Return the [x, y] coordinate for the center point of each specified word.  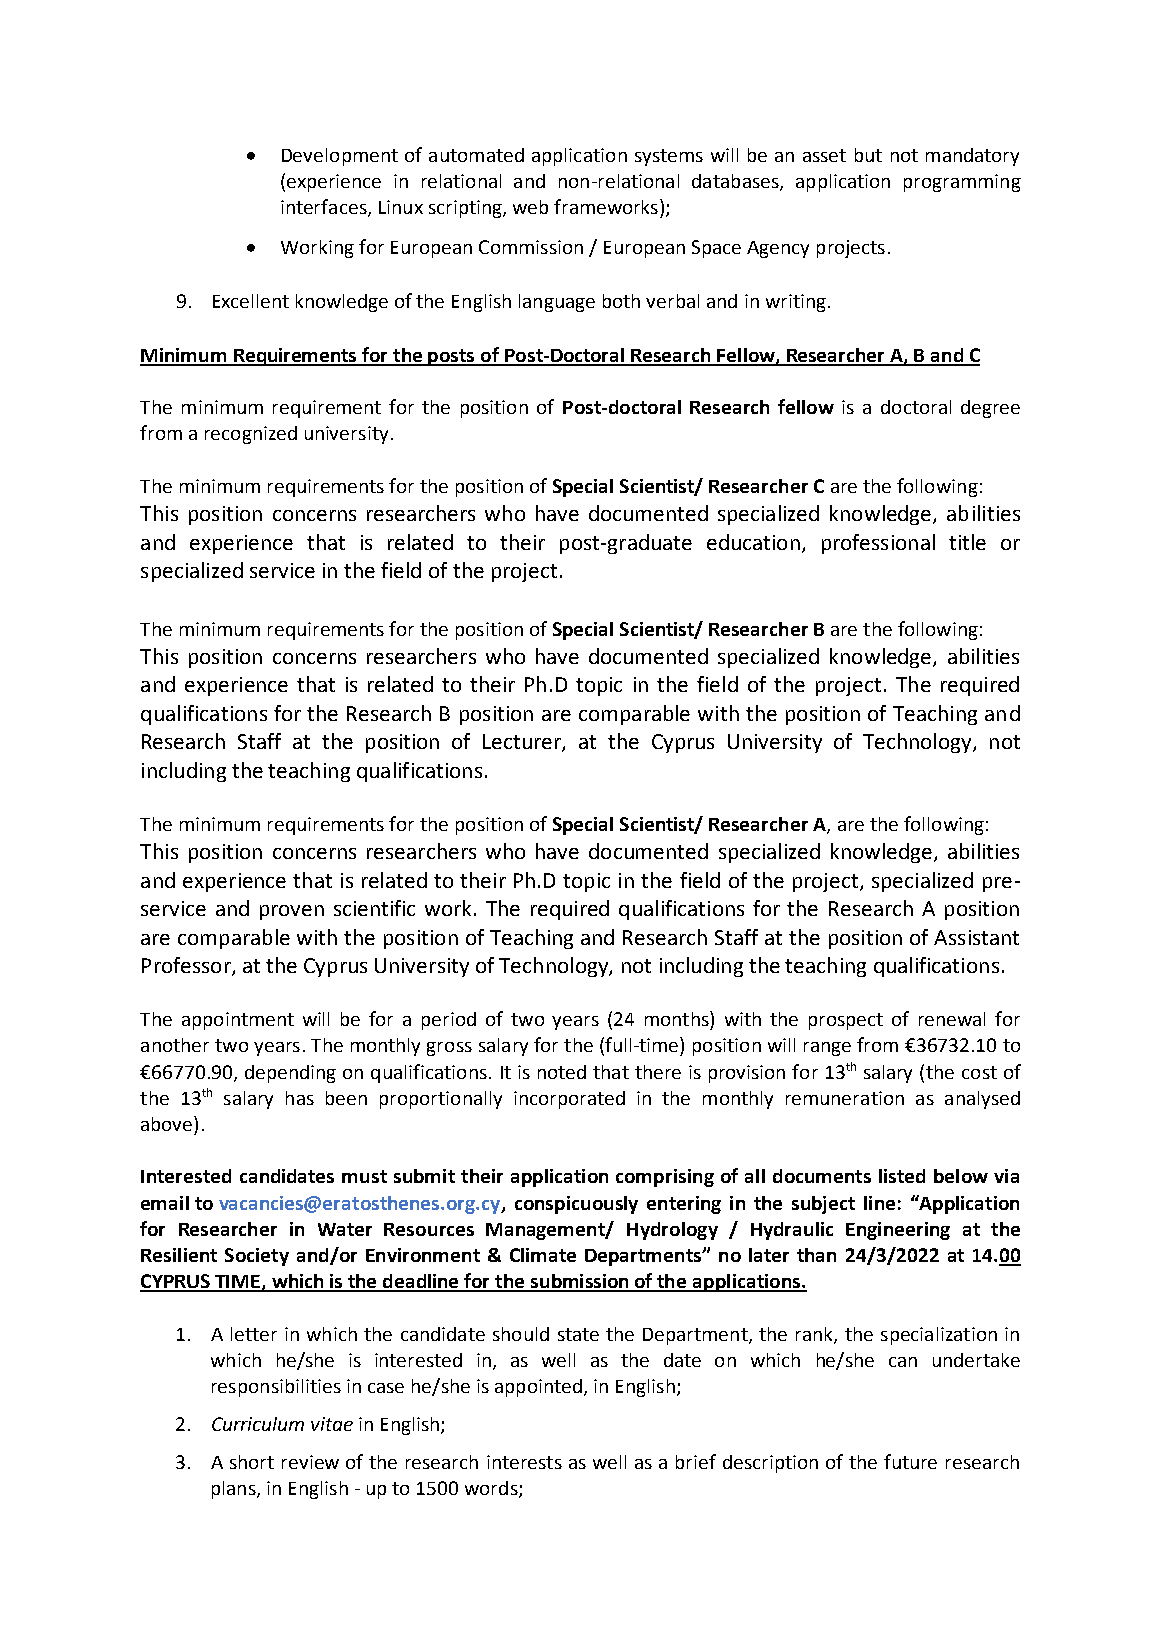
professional [878, 544]
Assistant [976, 937]
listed [902, 1176]
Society [257, 1257]
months [678, 1018]
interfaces [325, 208]
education [753, 542]
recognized [251, 435]
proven [292, 912]
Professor [187, 966]
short [252, 1462]
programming [962, 183]
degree [990, 409]
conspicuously [576, 1205]
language [557, 303]
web [530, 207]
